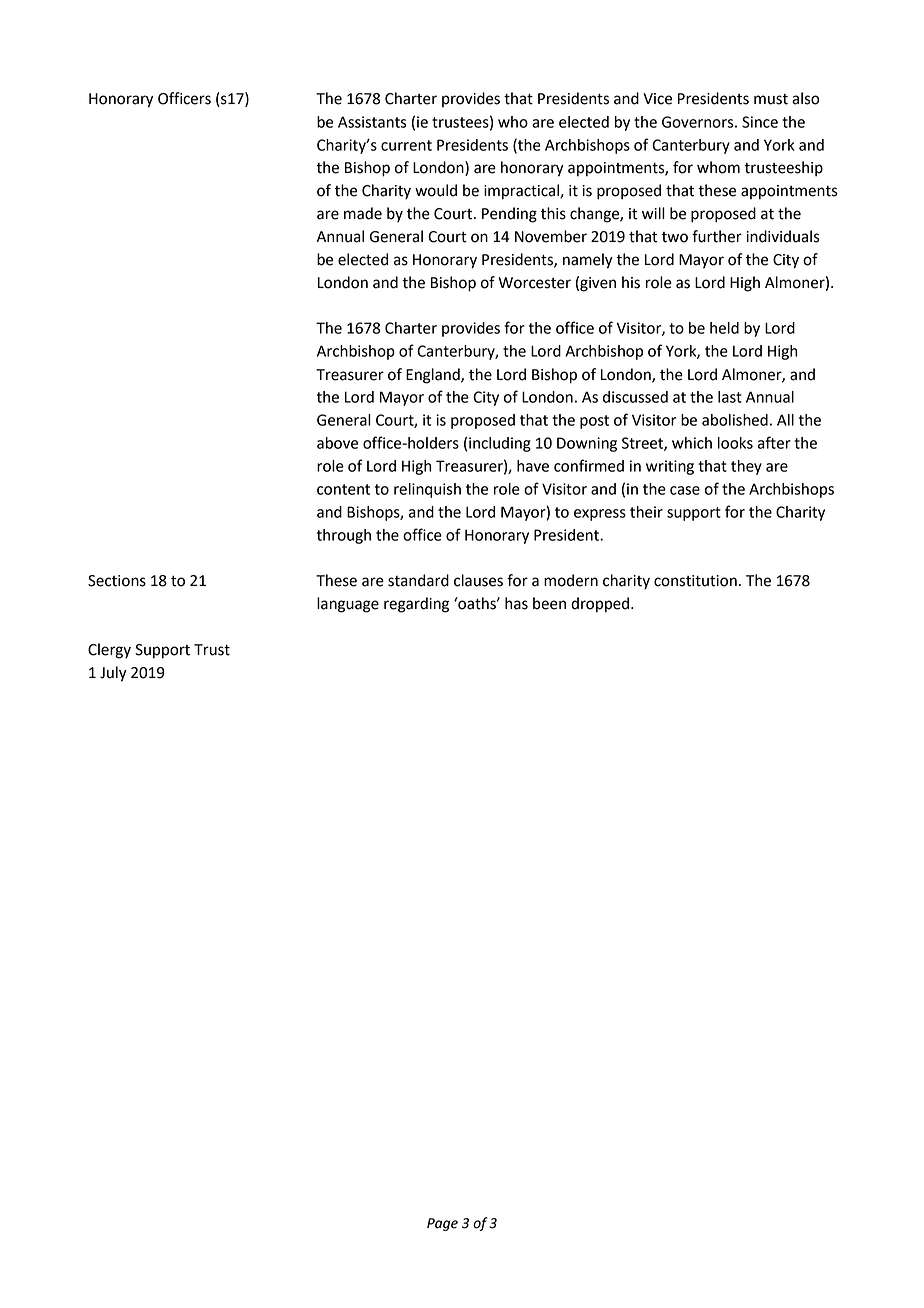 The image size is (924, 1308). Describe the element at coordinates (601, 605) in the screenshot. I see `dropped` at that location.
